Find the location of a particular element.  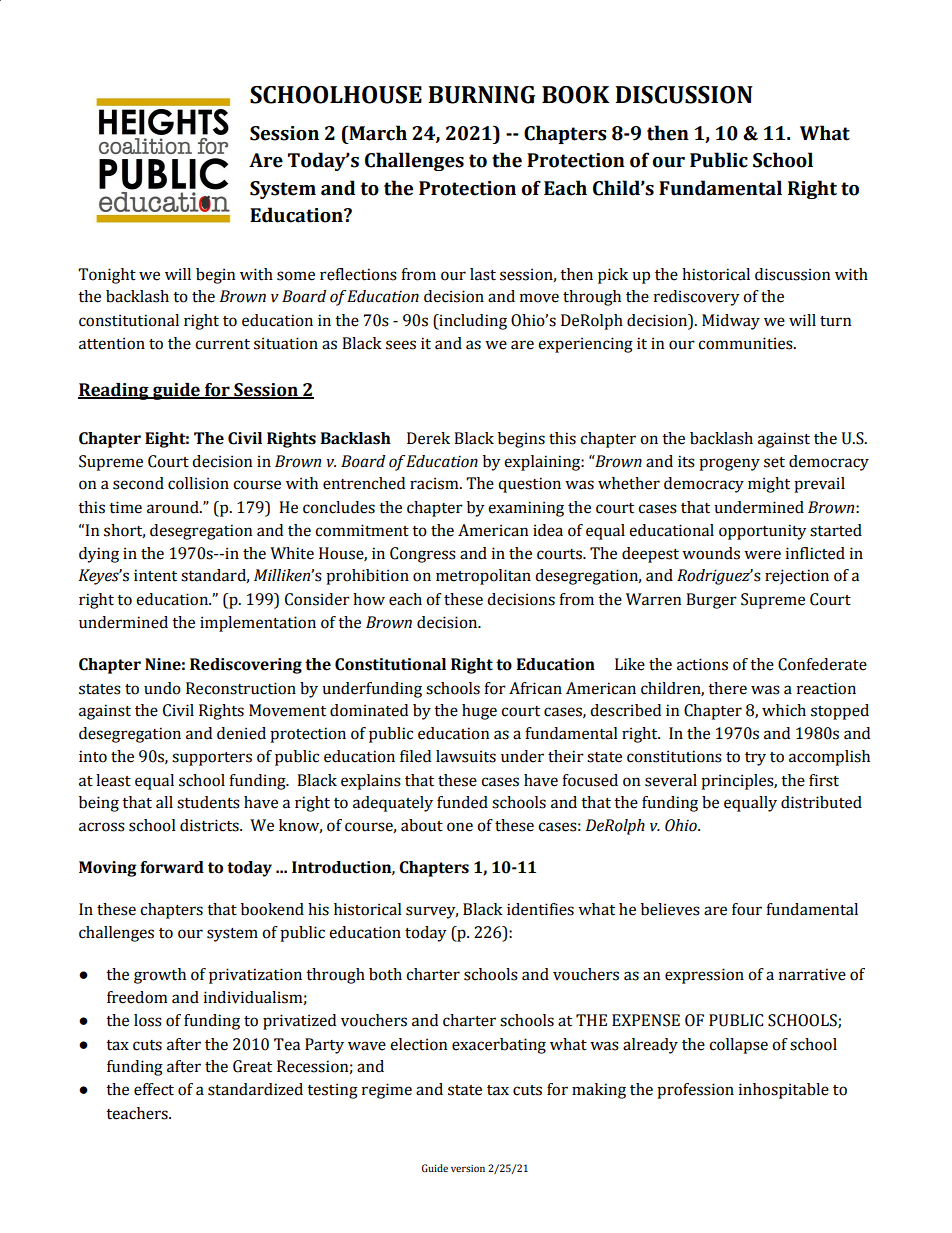

version is located at coordinates (468, 1168).
